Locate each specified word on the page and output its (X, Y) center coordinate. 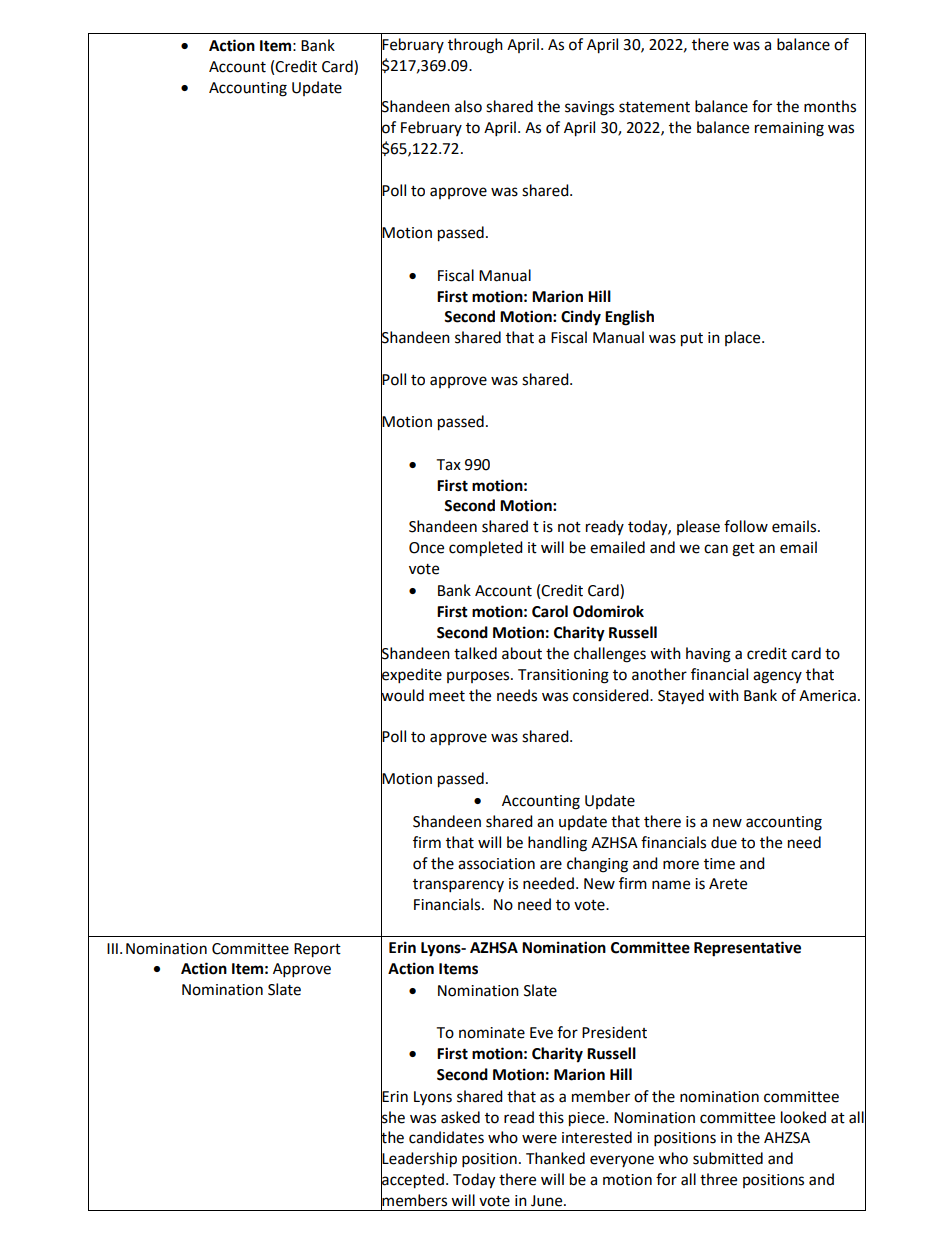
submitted (728, 1158)
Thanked (555, 1158)
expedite (411, 675)
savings (589, 108)
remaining (789, 129)
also (468, 106)
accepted (412, 1181)
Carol (550, 611)
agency (777, 677)
